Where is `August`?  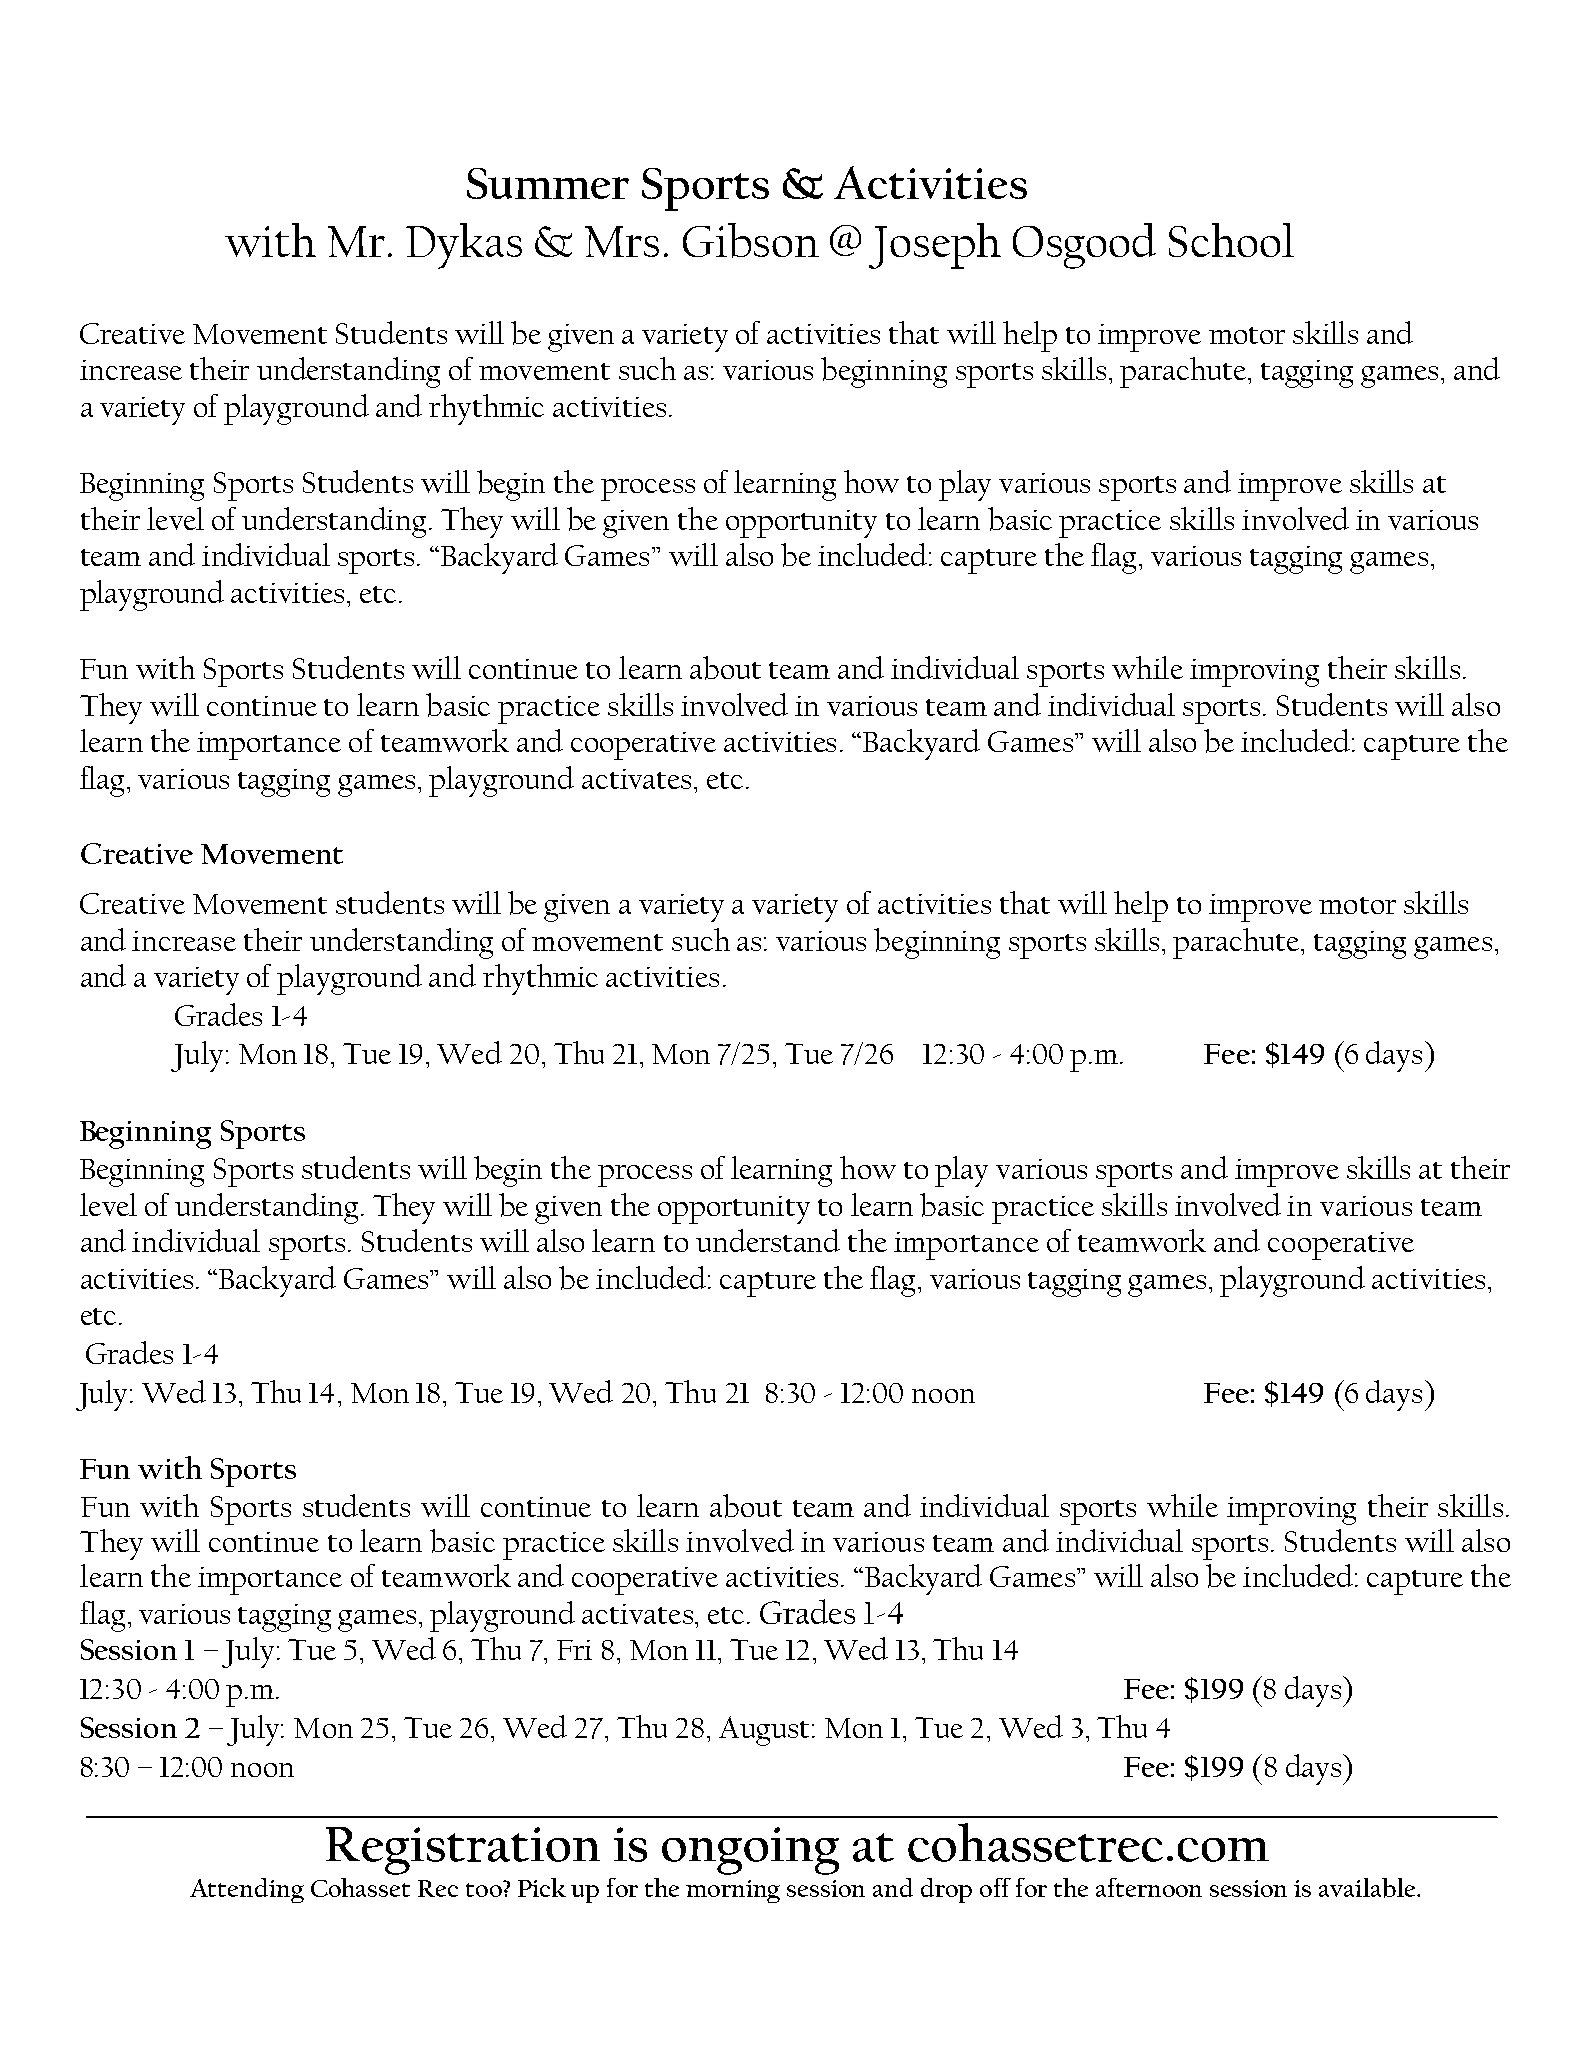
August is located at coordinates (766, 1731).
